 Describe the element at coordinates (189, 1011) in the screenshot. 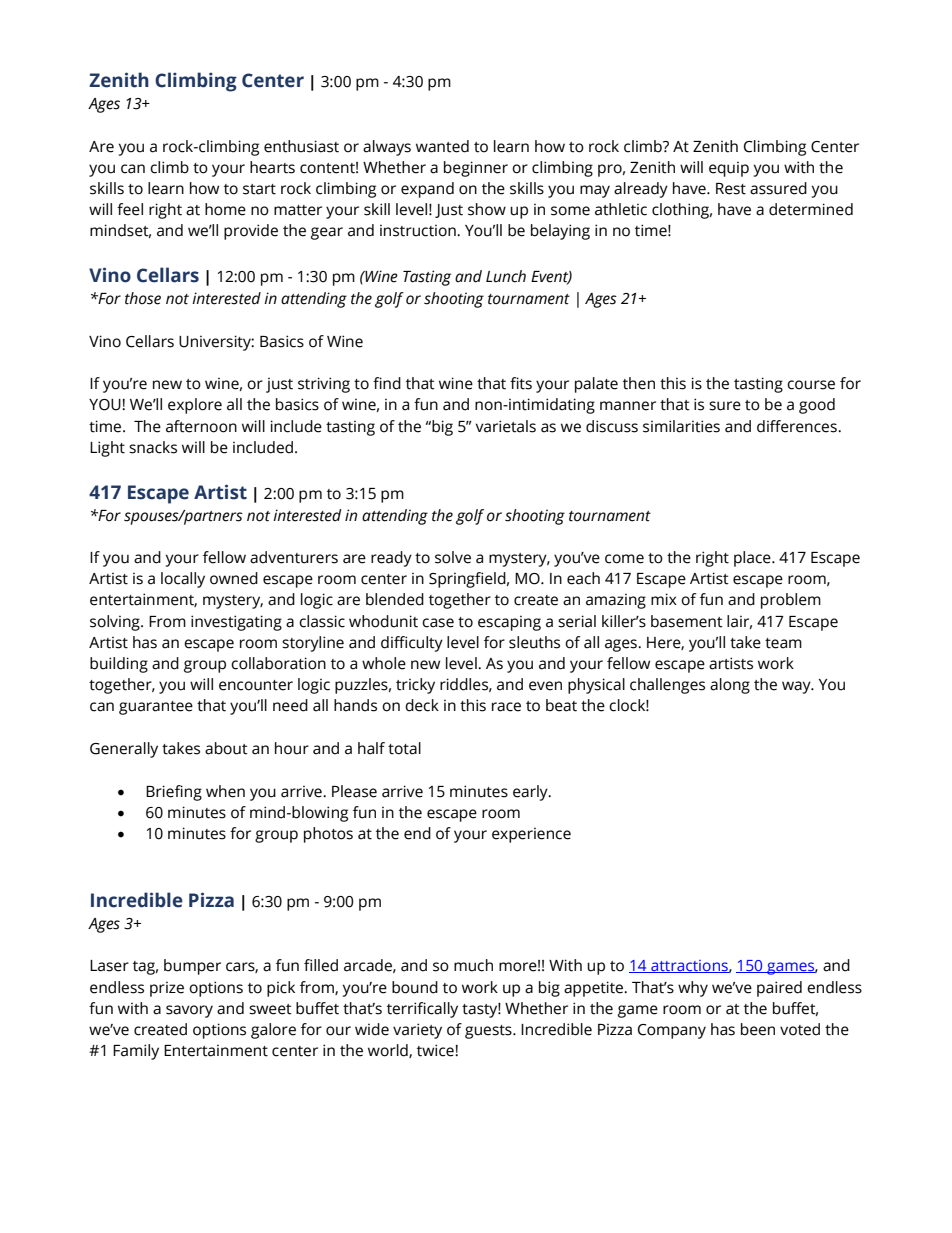

I see `savory` at that location.
